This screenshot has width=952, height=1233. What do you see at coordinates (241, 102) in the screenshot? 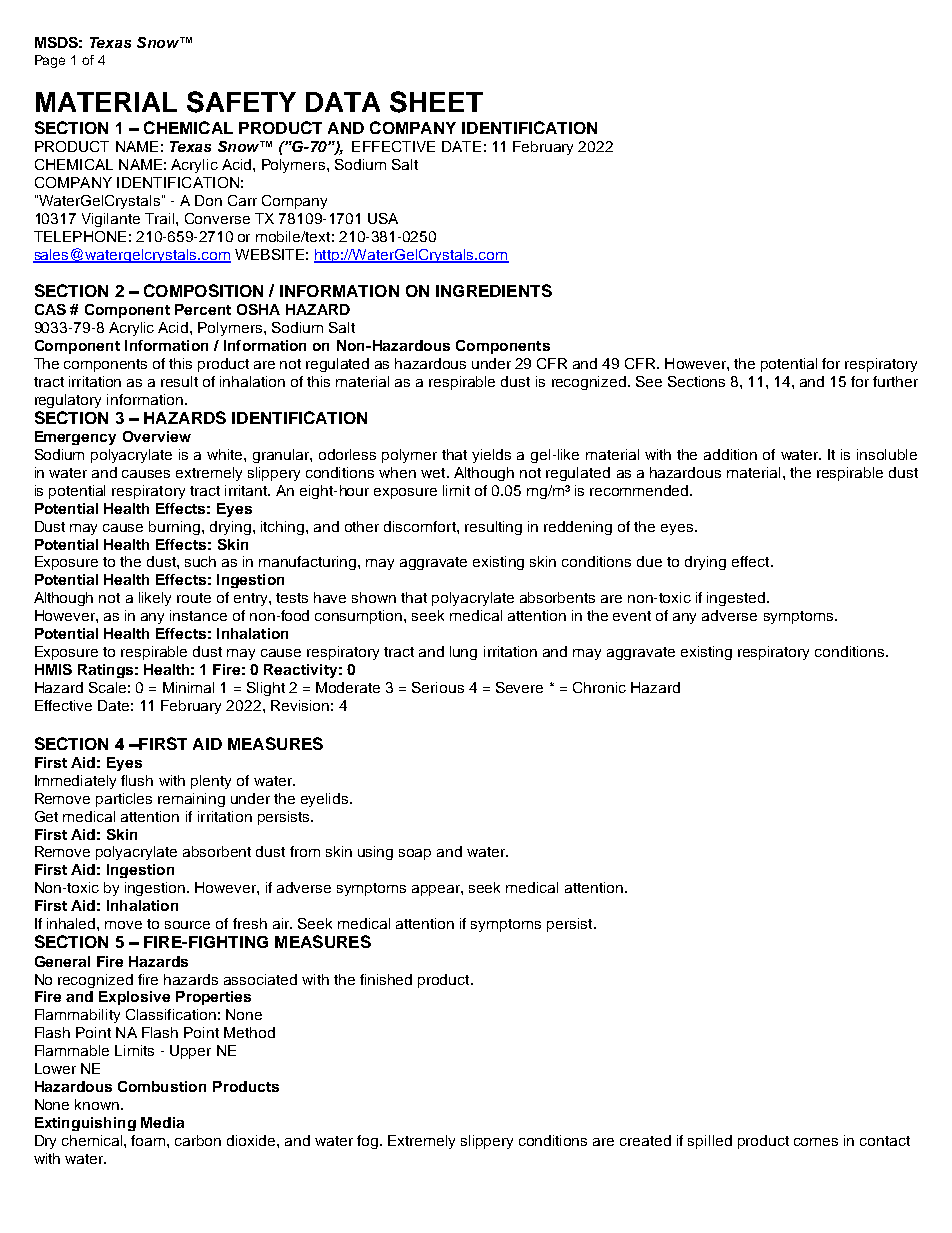
I see `SAFETY` at bounding box center [241, 102].
